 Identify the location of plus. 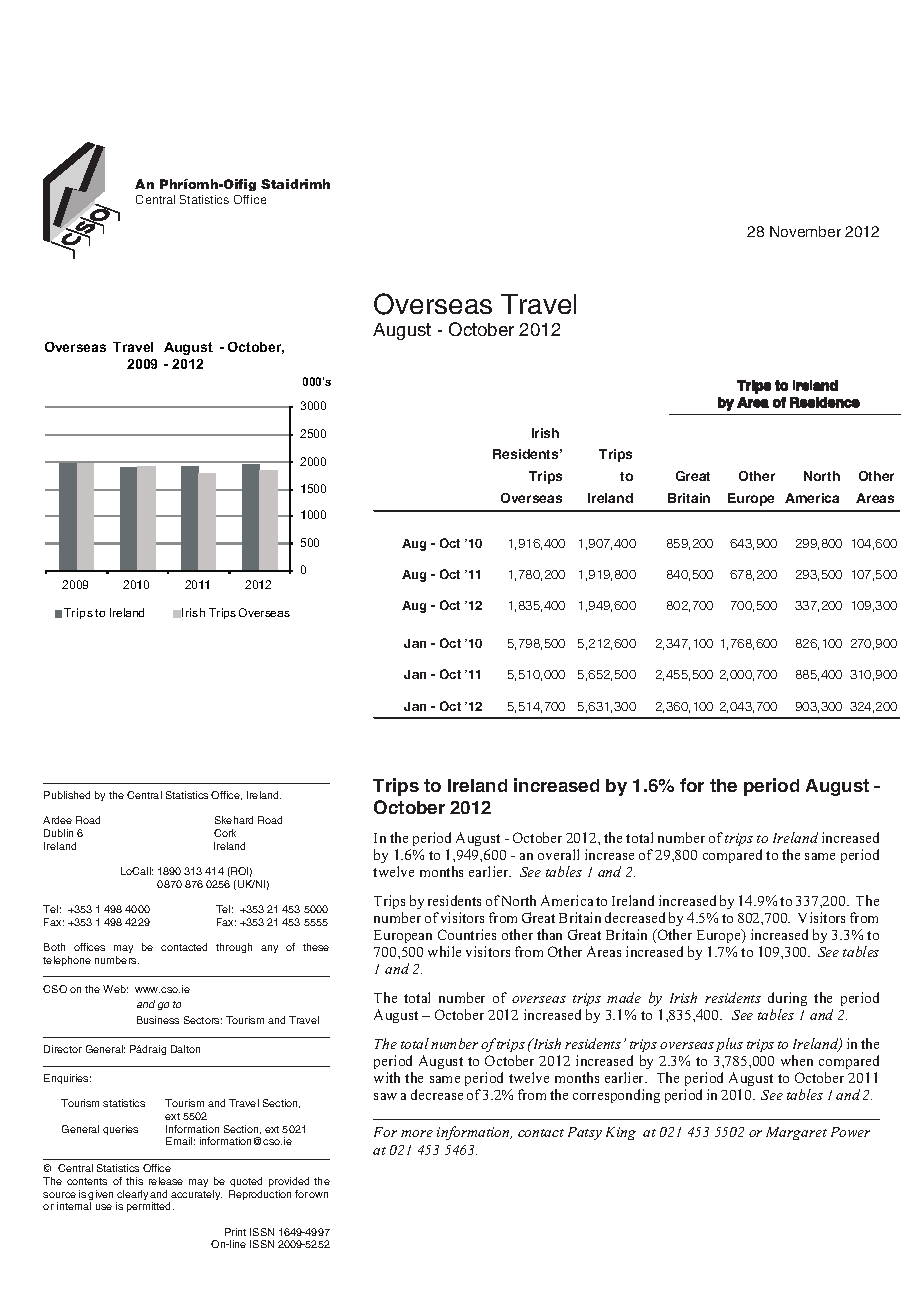
(729, 1045).
